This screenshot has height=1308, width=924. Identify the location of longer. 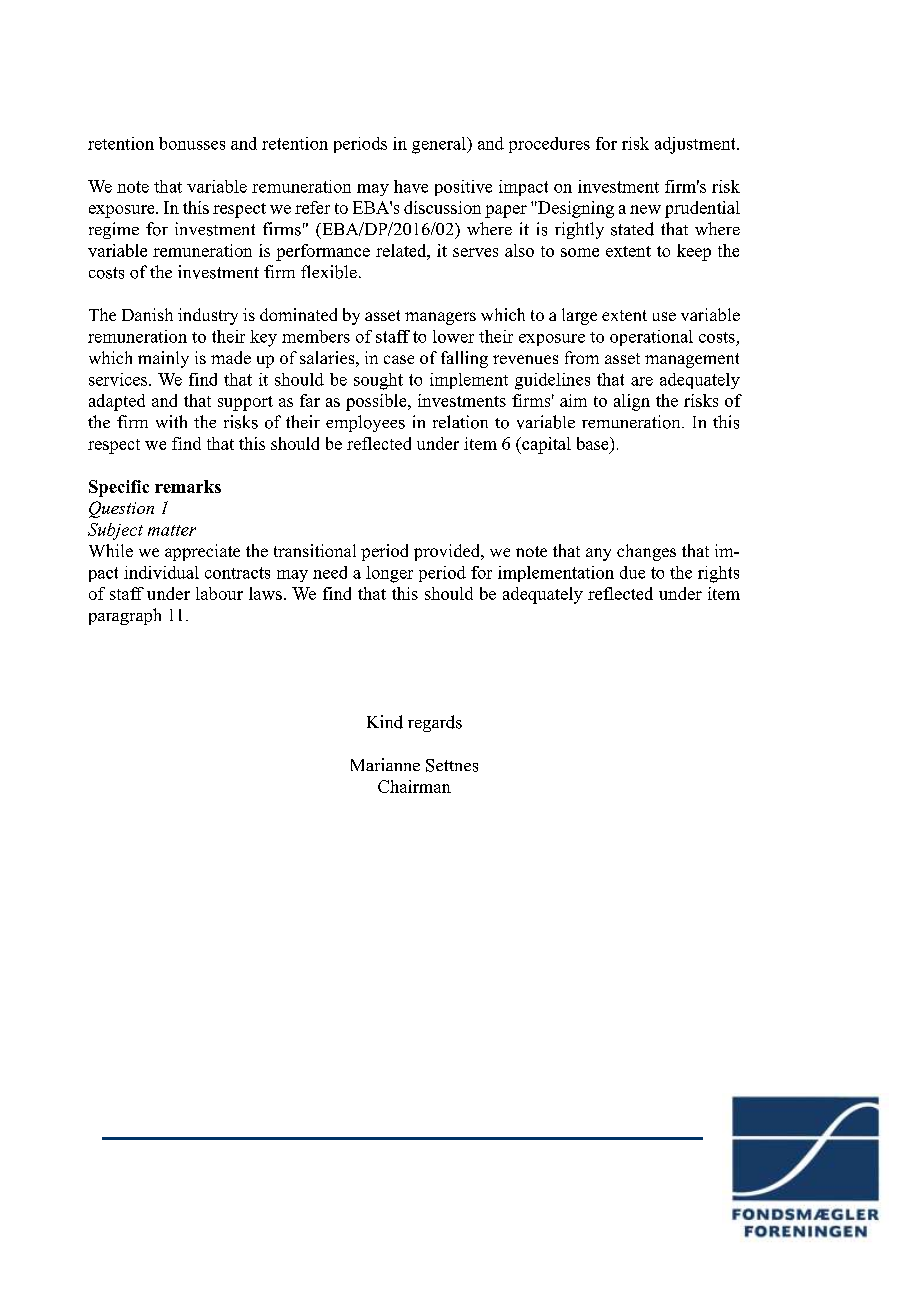
(389, 574).
